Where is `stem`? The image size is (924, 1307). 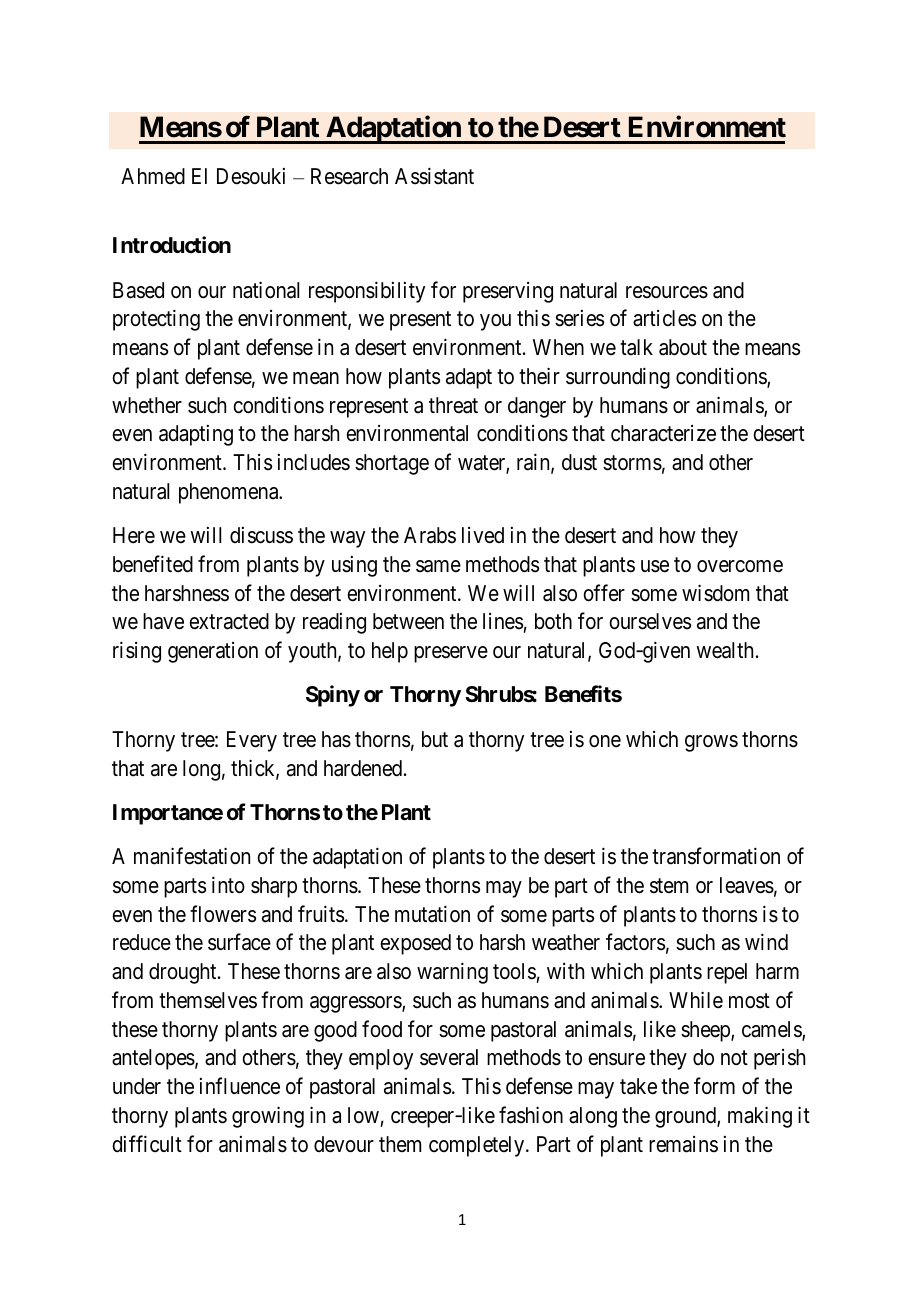
stem is located at coordinates (669, 886).
